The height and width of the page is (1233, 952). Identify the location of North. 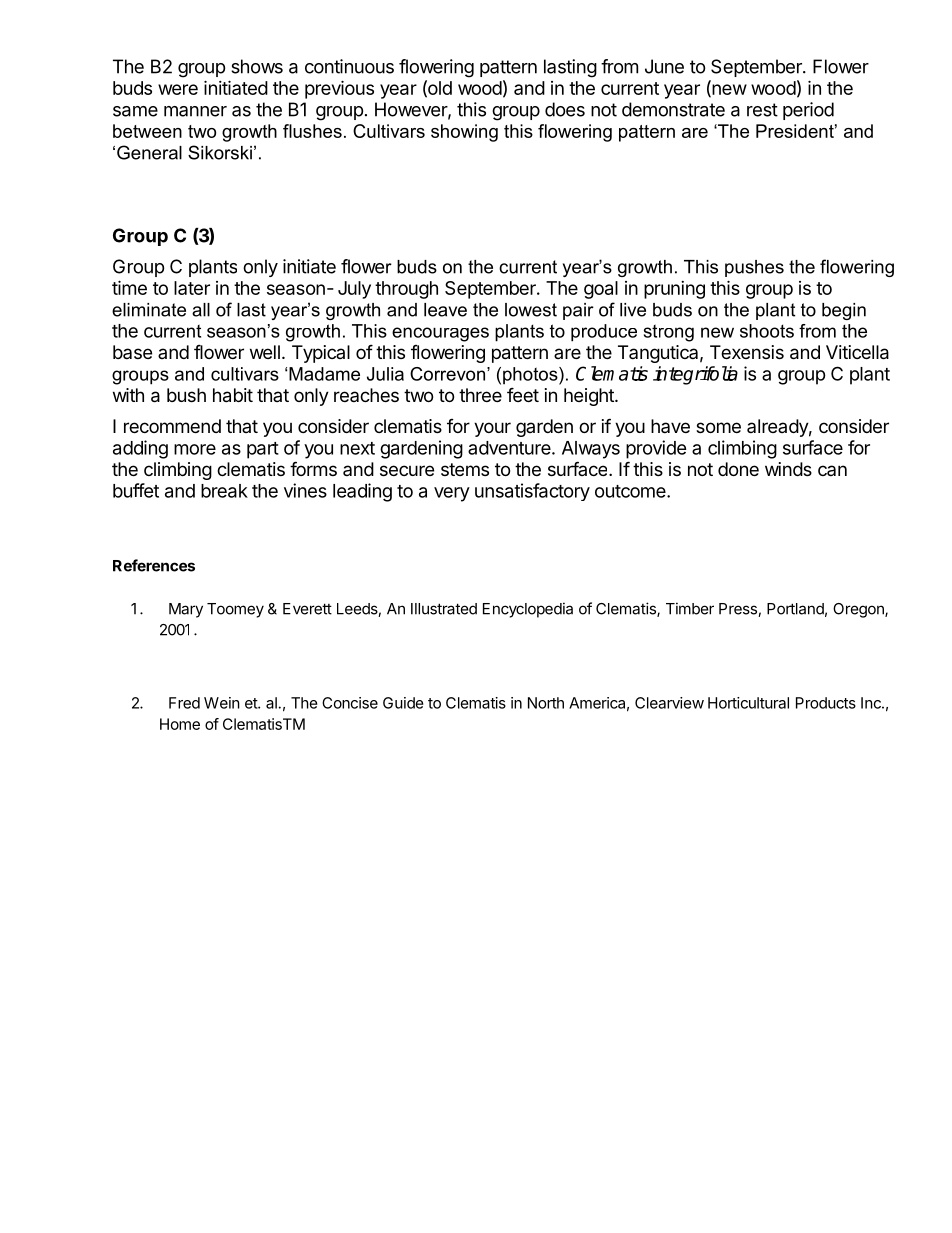
(546, 703).
